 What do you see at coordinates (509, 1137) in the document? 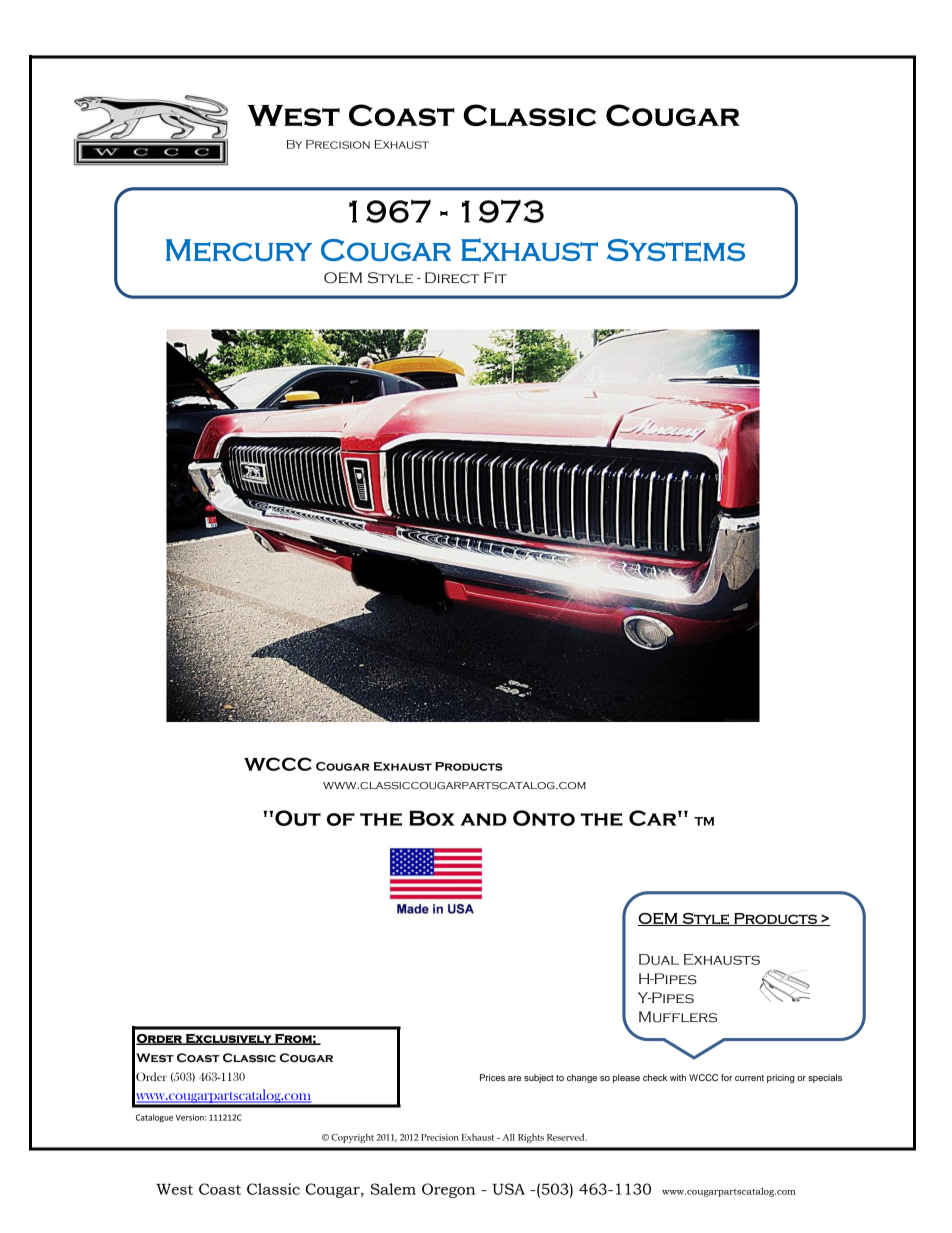
I see `All` at bounding box center [509, 1137].
